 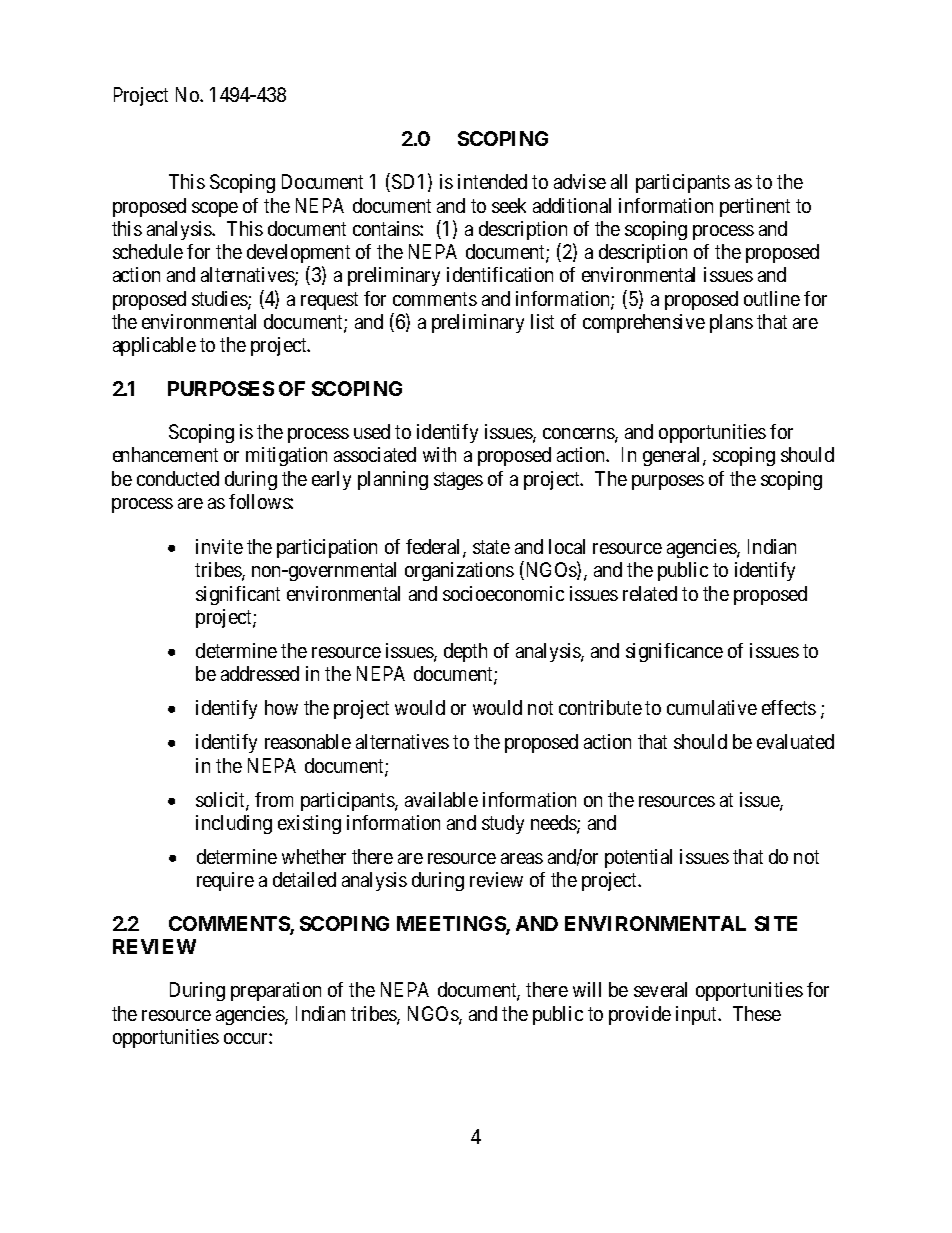 I want to click on how, so click(x=281, y=707).
